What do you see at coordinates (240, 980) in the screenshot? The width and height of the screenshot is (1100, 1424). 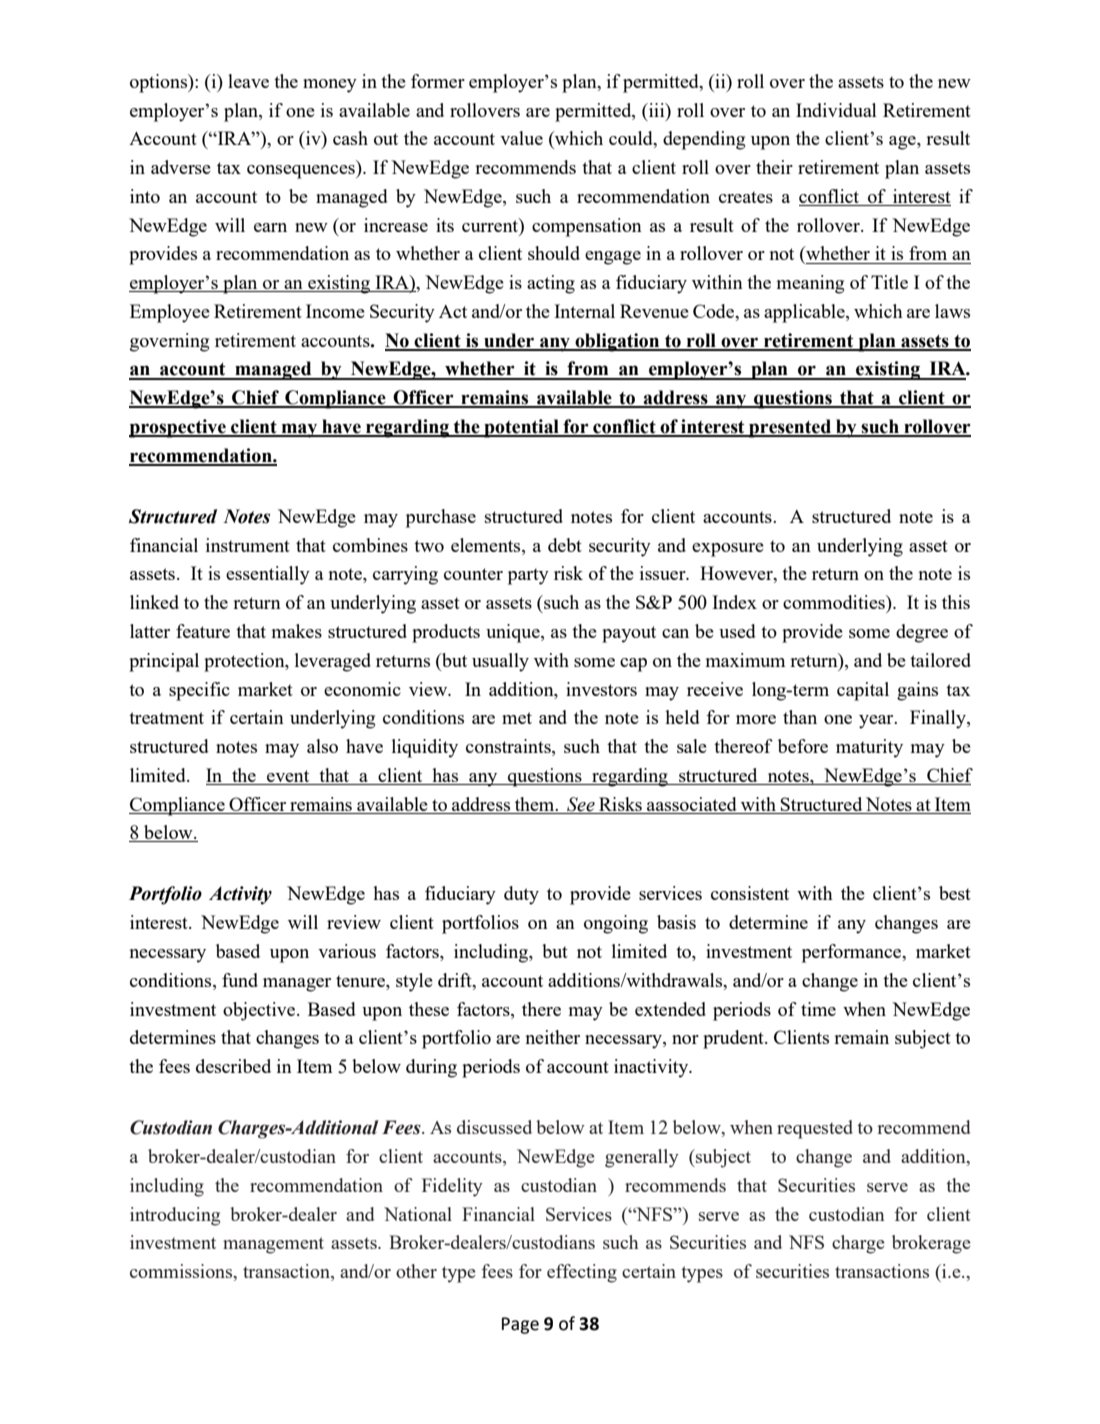 I see `fund` at bounding box center [240, 980].
